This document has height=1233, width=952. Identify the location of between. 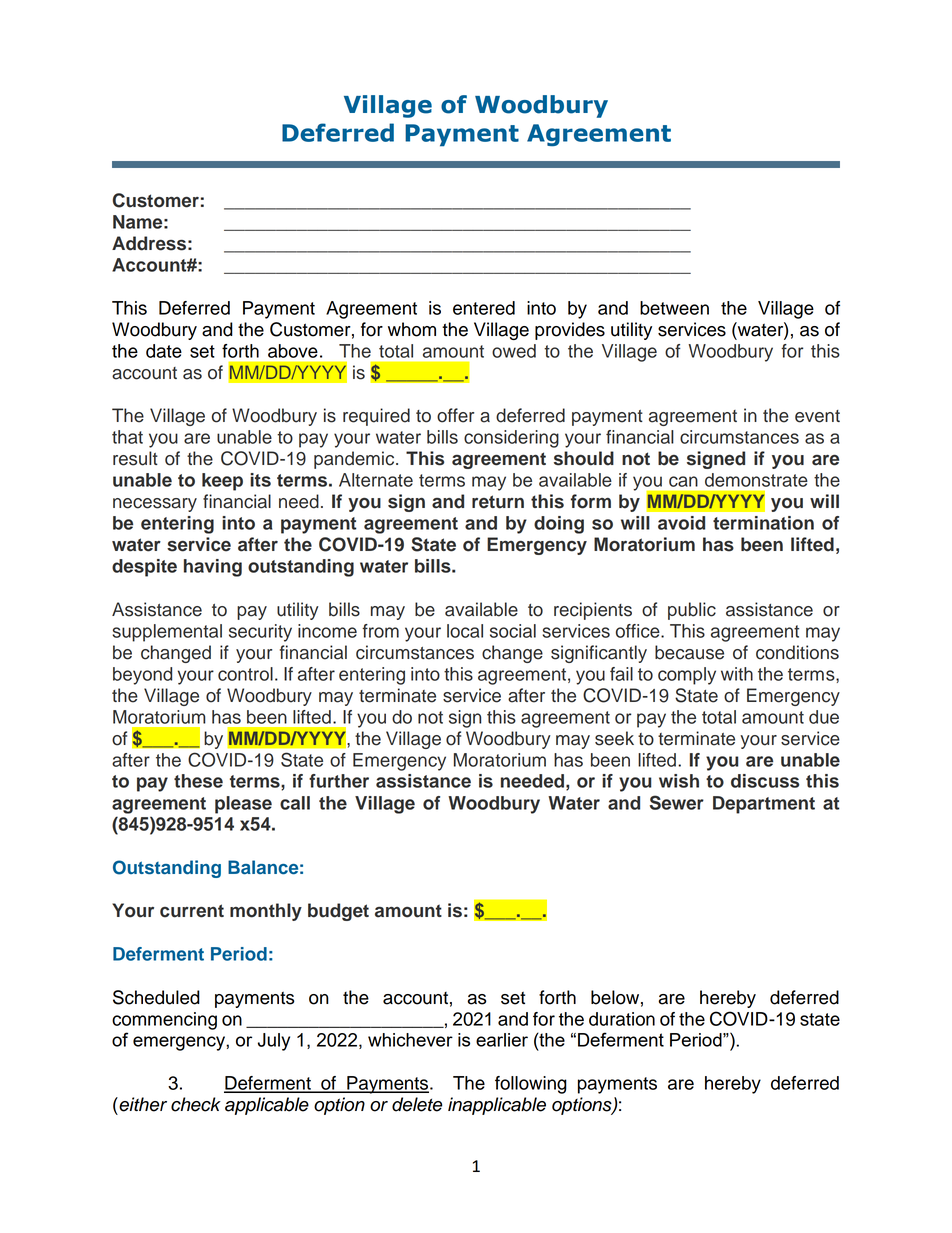
(674, 308).
